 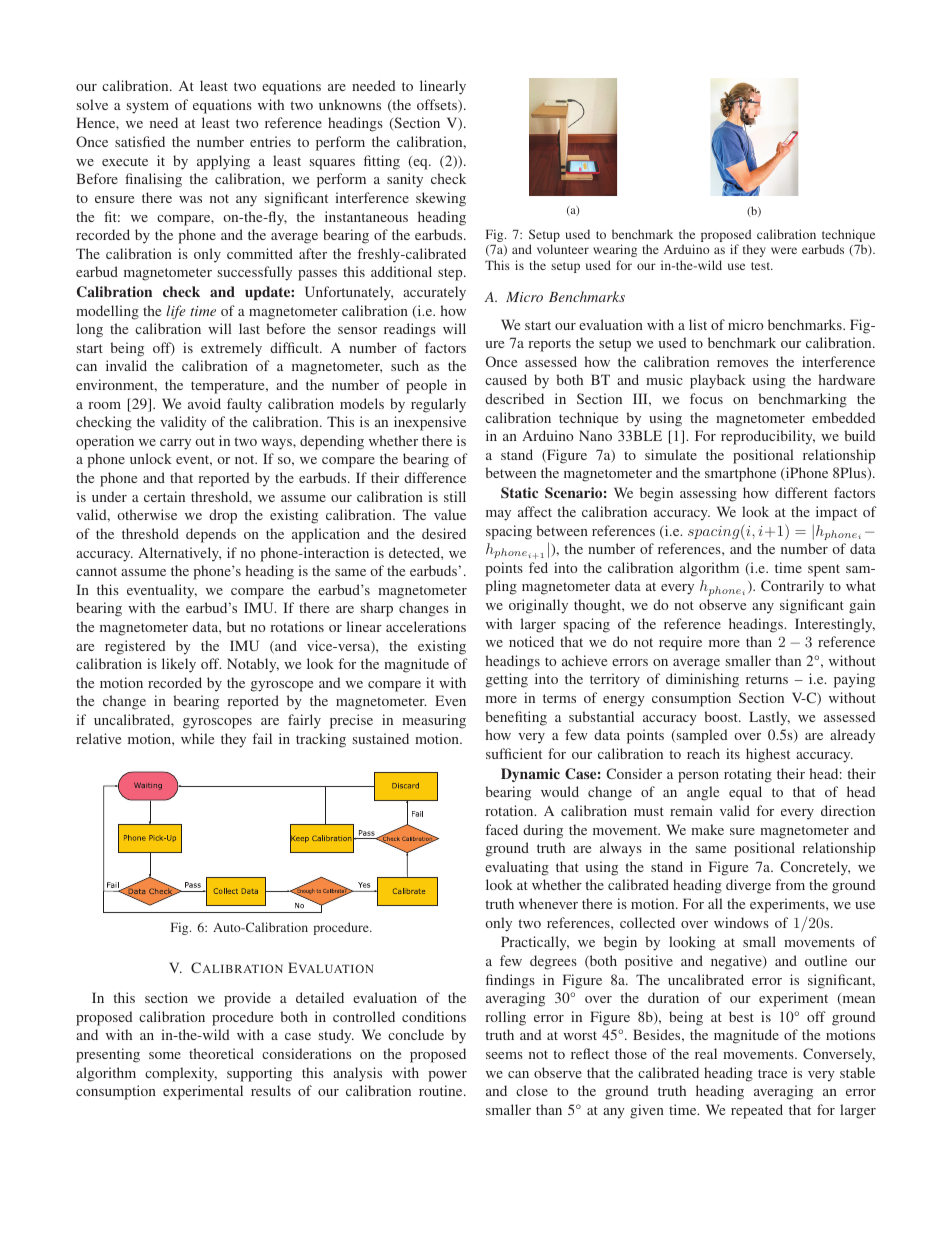 I want to click on but, so click(x=236, y=626).
